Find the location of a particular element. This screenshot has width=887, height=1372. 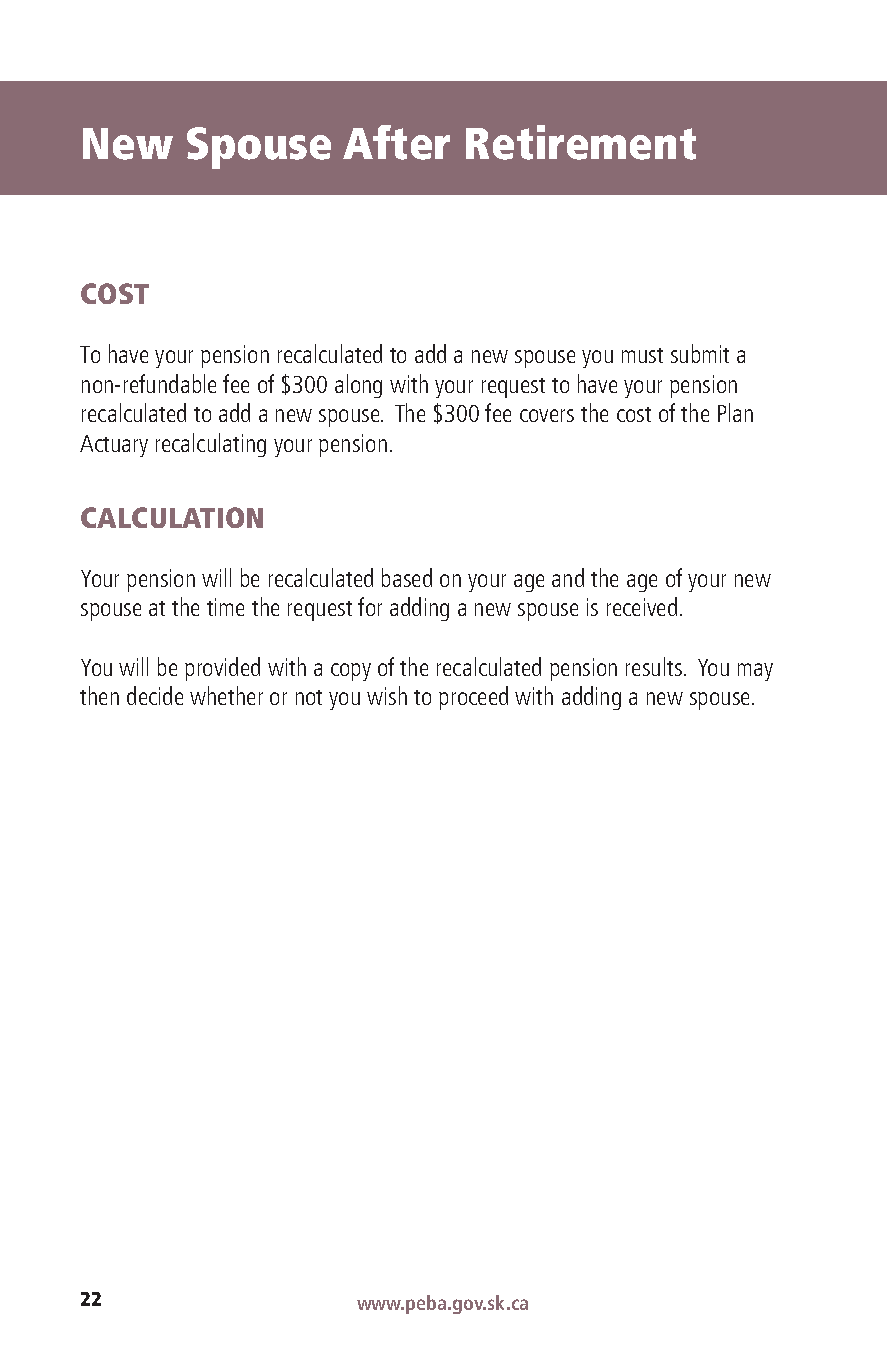

submit is located at coordinates (700, 353).
